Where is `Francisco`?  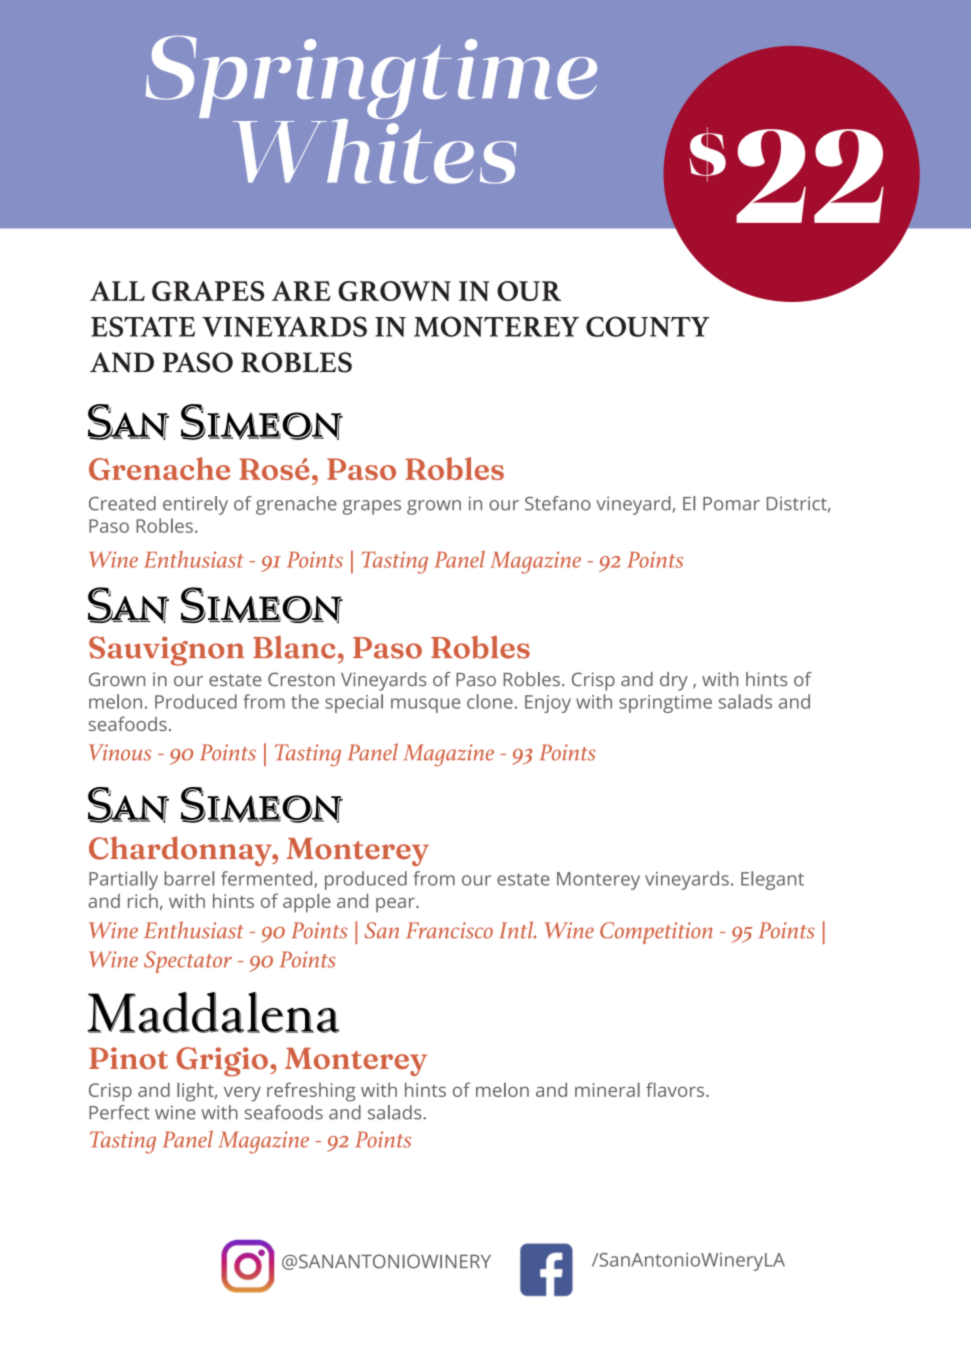
Francisco is located at coordinates (449, 930).
